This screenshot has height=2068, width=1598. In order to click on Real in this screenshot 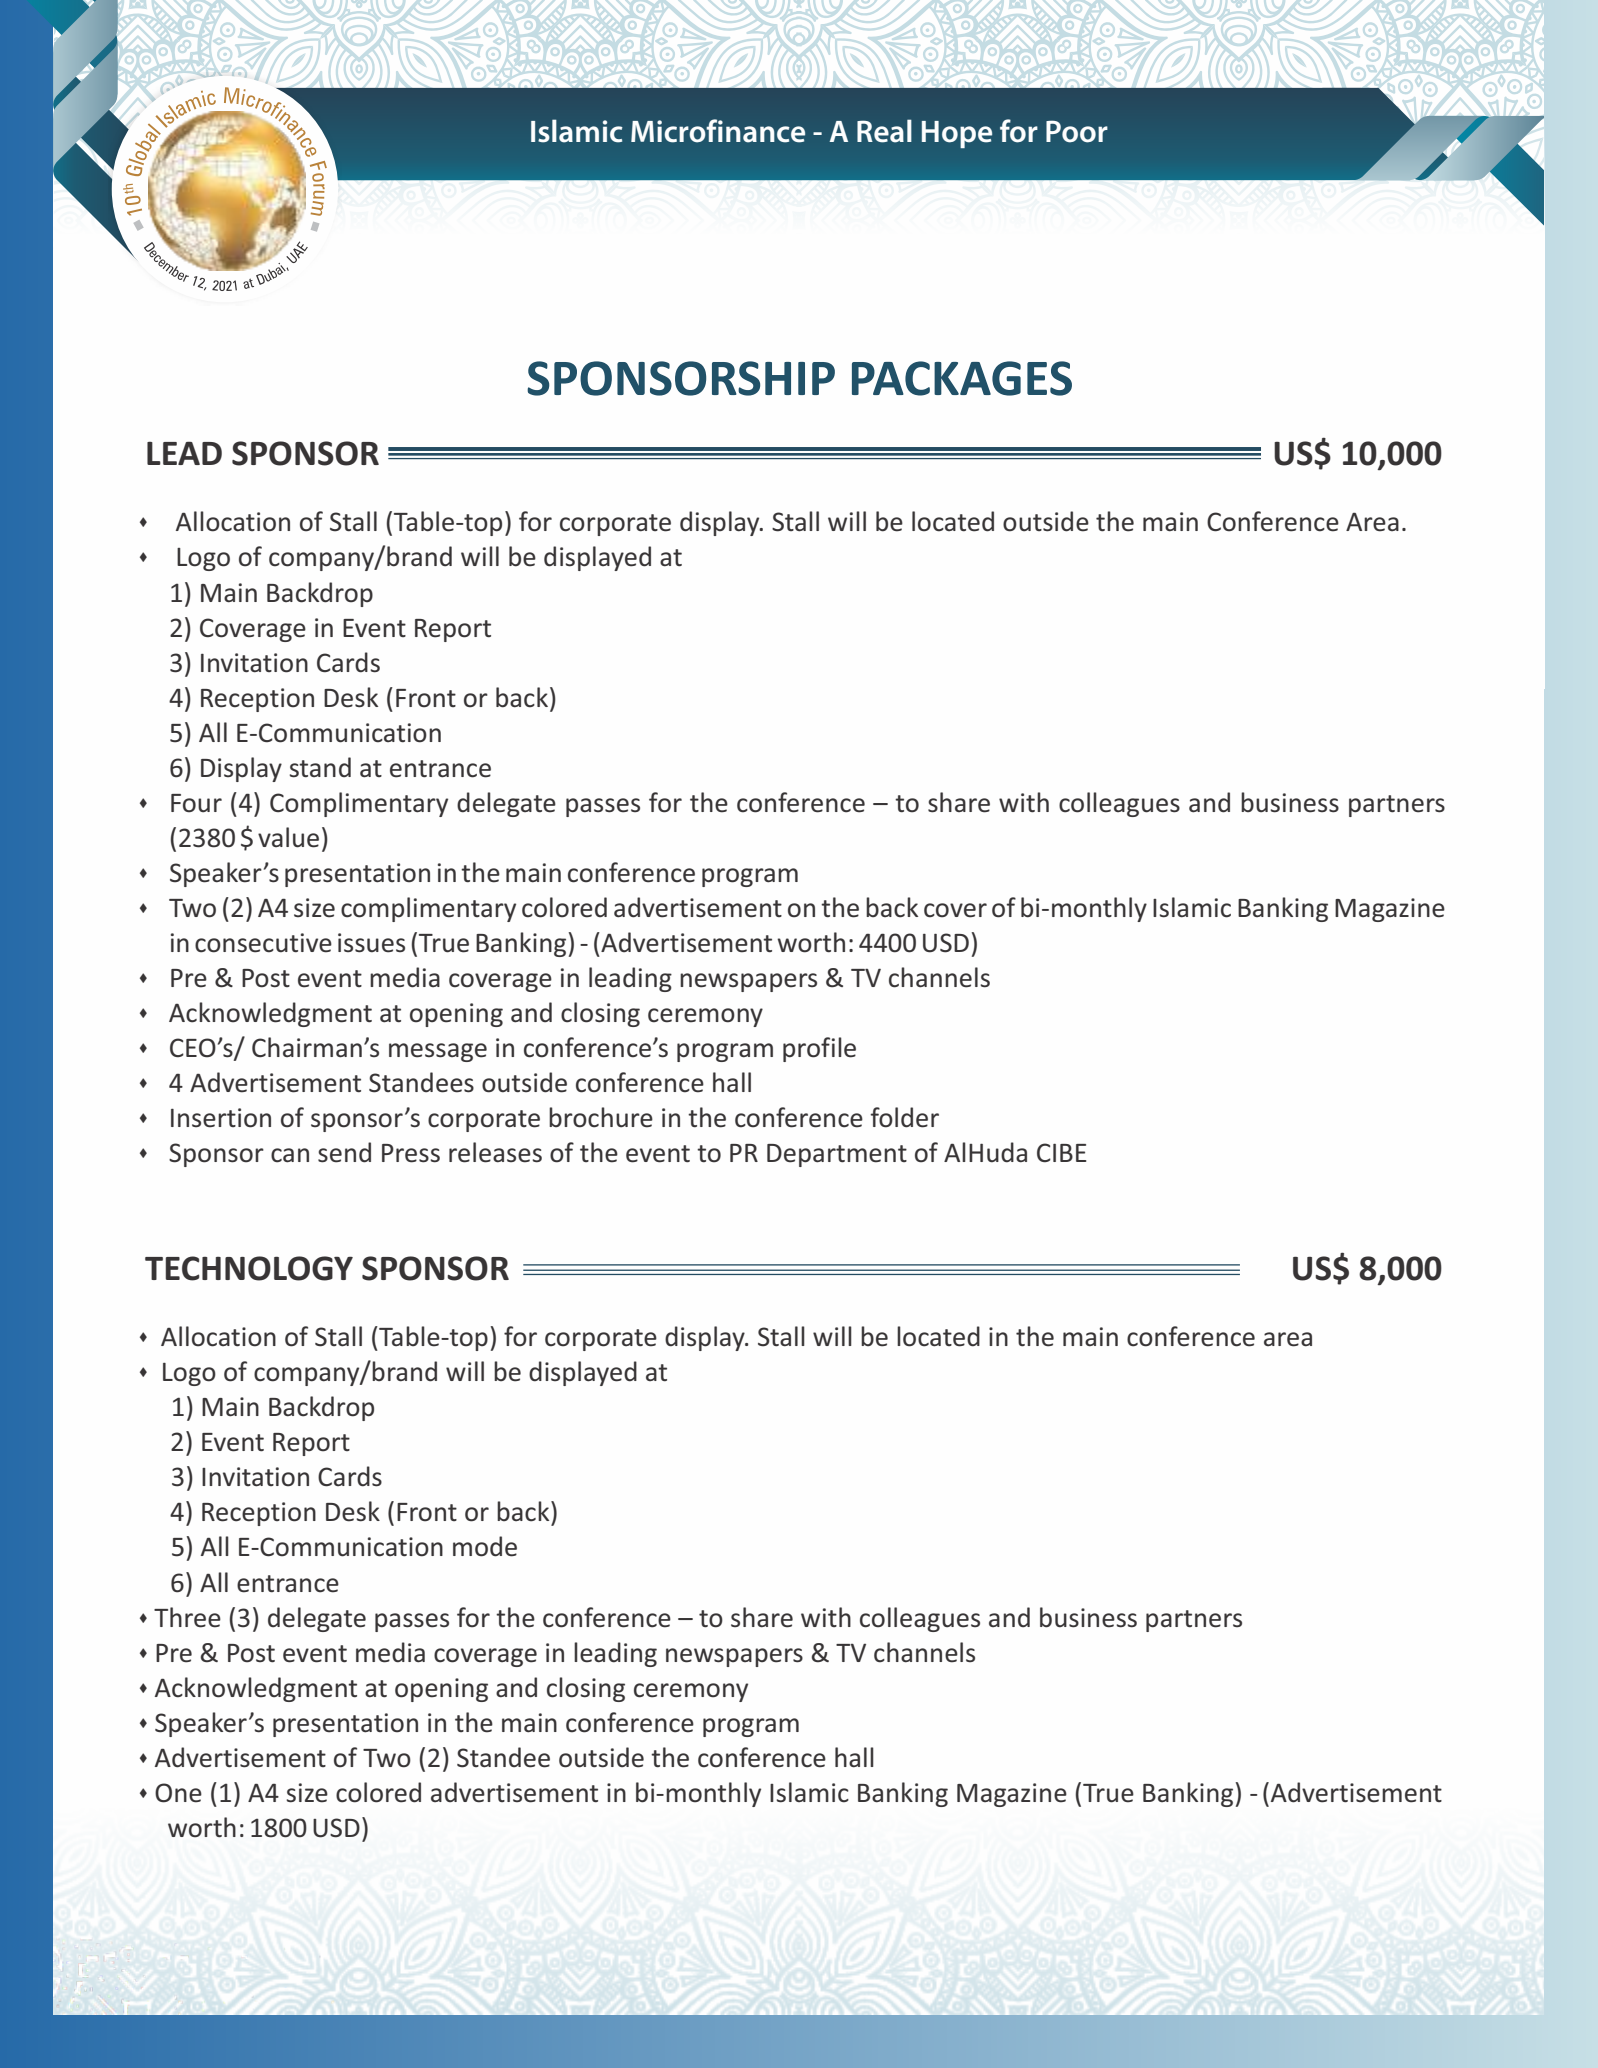, I will do `click(884, 131)`.
